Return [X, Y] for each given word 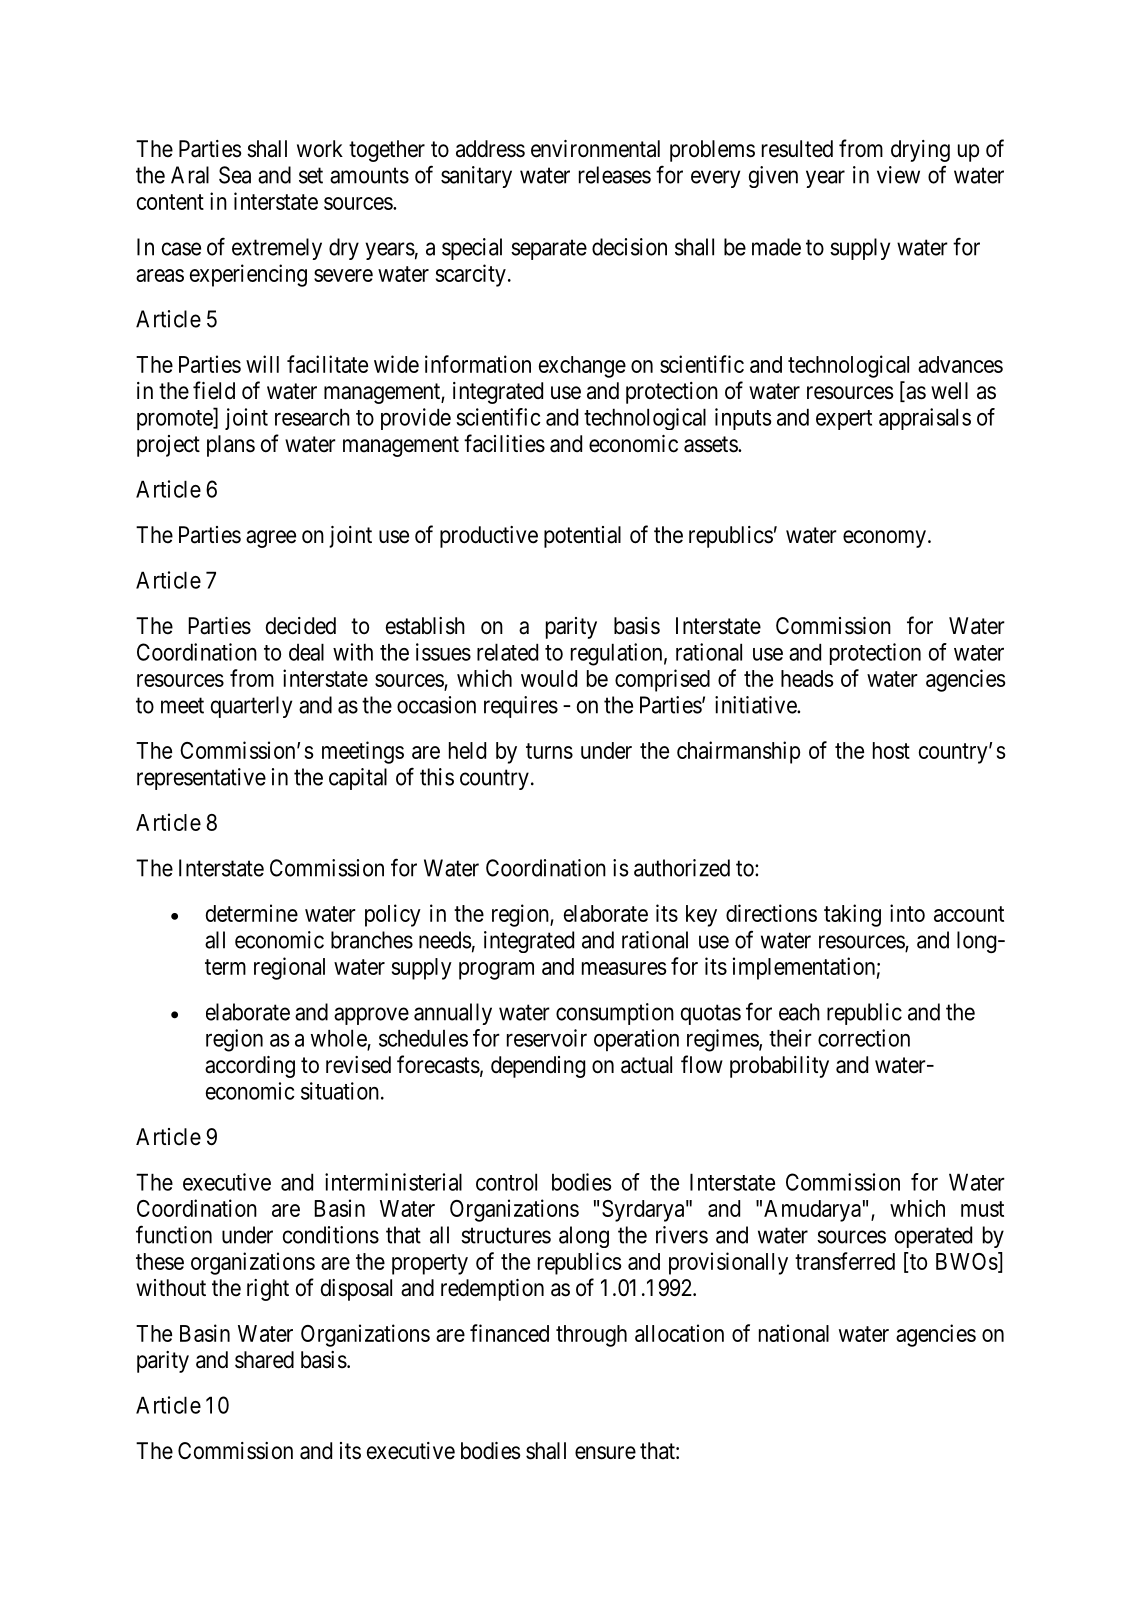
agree [271, 539]
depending [538, 1067]
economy [884, 539]
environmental [595, 149]
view [898, 175]
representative [201, 779]
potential [582, 537]
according [250, 1067]
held [467, 750]
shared [264, 1360]
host [891, 750]
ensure [605, 1453]
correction [864, 1038]
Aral [190, 175]
